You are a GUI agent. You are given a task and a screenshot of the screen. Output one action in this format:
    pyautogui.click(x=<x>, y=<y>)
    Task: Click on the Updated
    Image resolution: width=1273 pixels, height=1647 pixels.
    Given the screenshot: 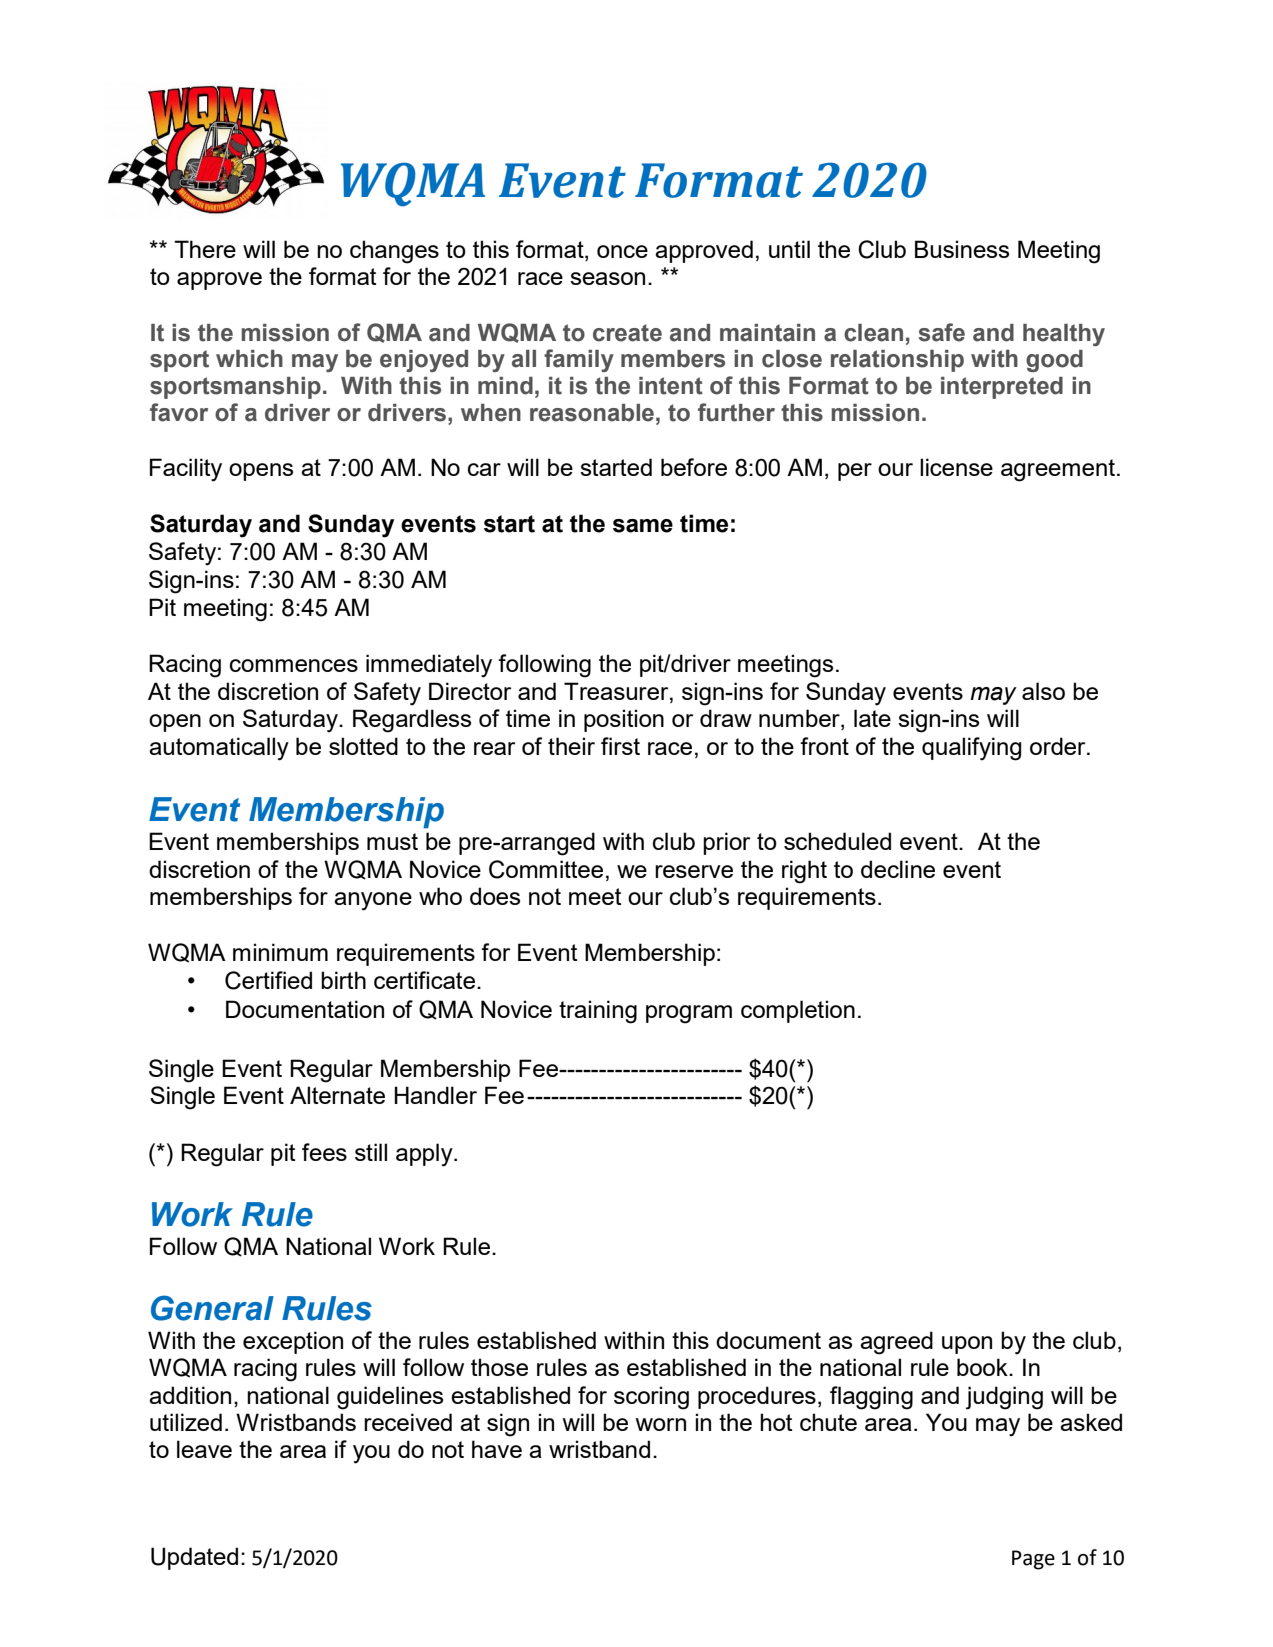 What is the action you would take?
    pyautogui.click(x=194, y=1558)
